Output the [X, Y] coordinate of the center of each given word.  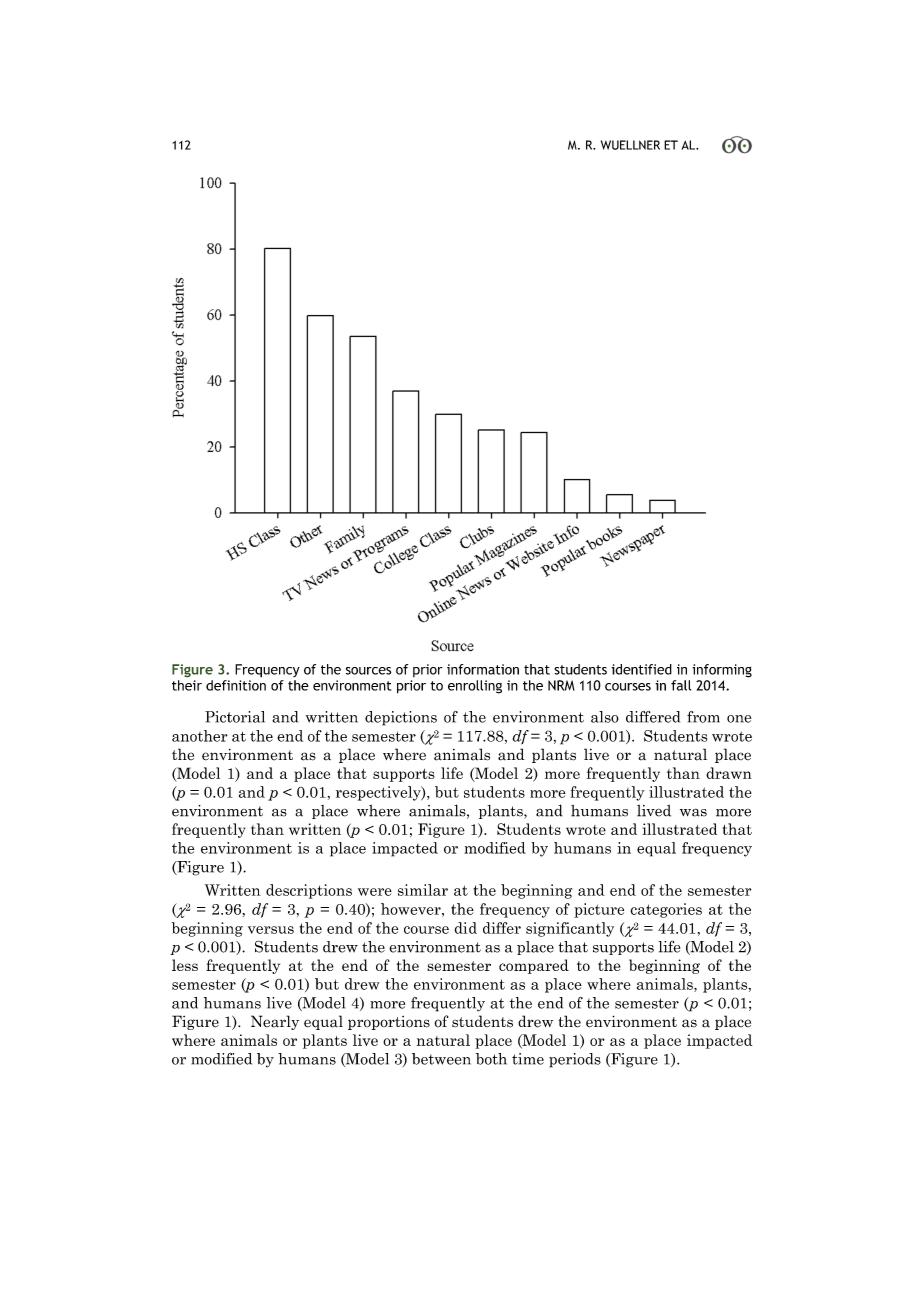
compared [534, 966]
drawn [729, 773]
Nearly [275, 1022]
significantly [570, 929]
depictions [401, 718]
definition [236, 685]
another [200, 736]
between [441, 1059]
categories [666, 910]
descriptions [309, 891]
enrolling [475, 687]
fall [681, 685]
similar [423, 890]
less [185, 965]
